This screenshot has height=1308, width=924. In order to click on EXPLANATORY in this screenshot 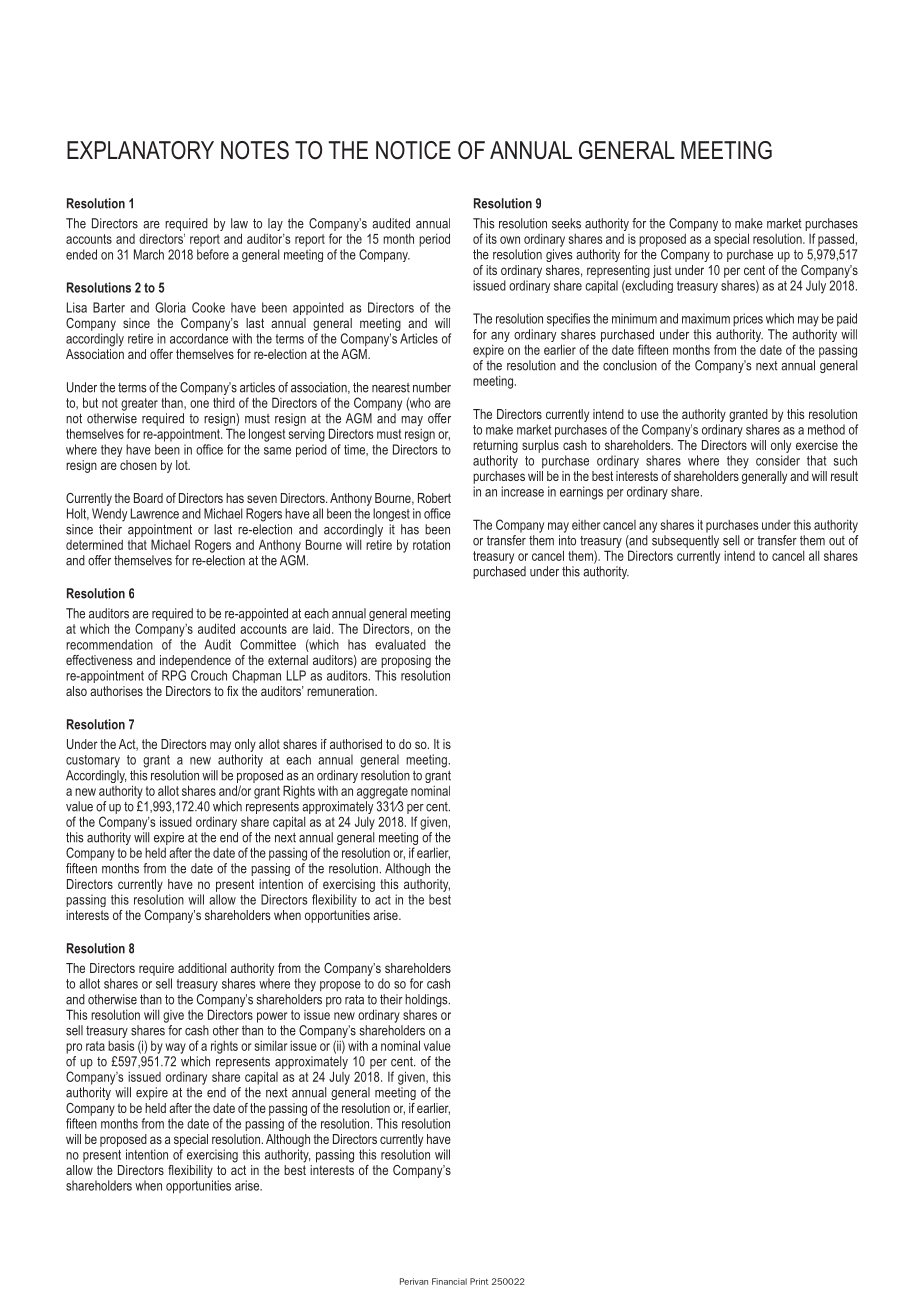, I will do `click(140, 150)`.
